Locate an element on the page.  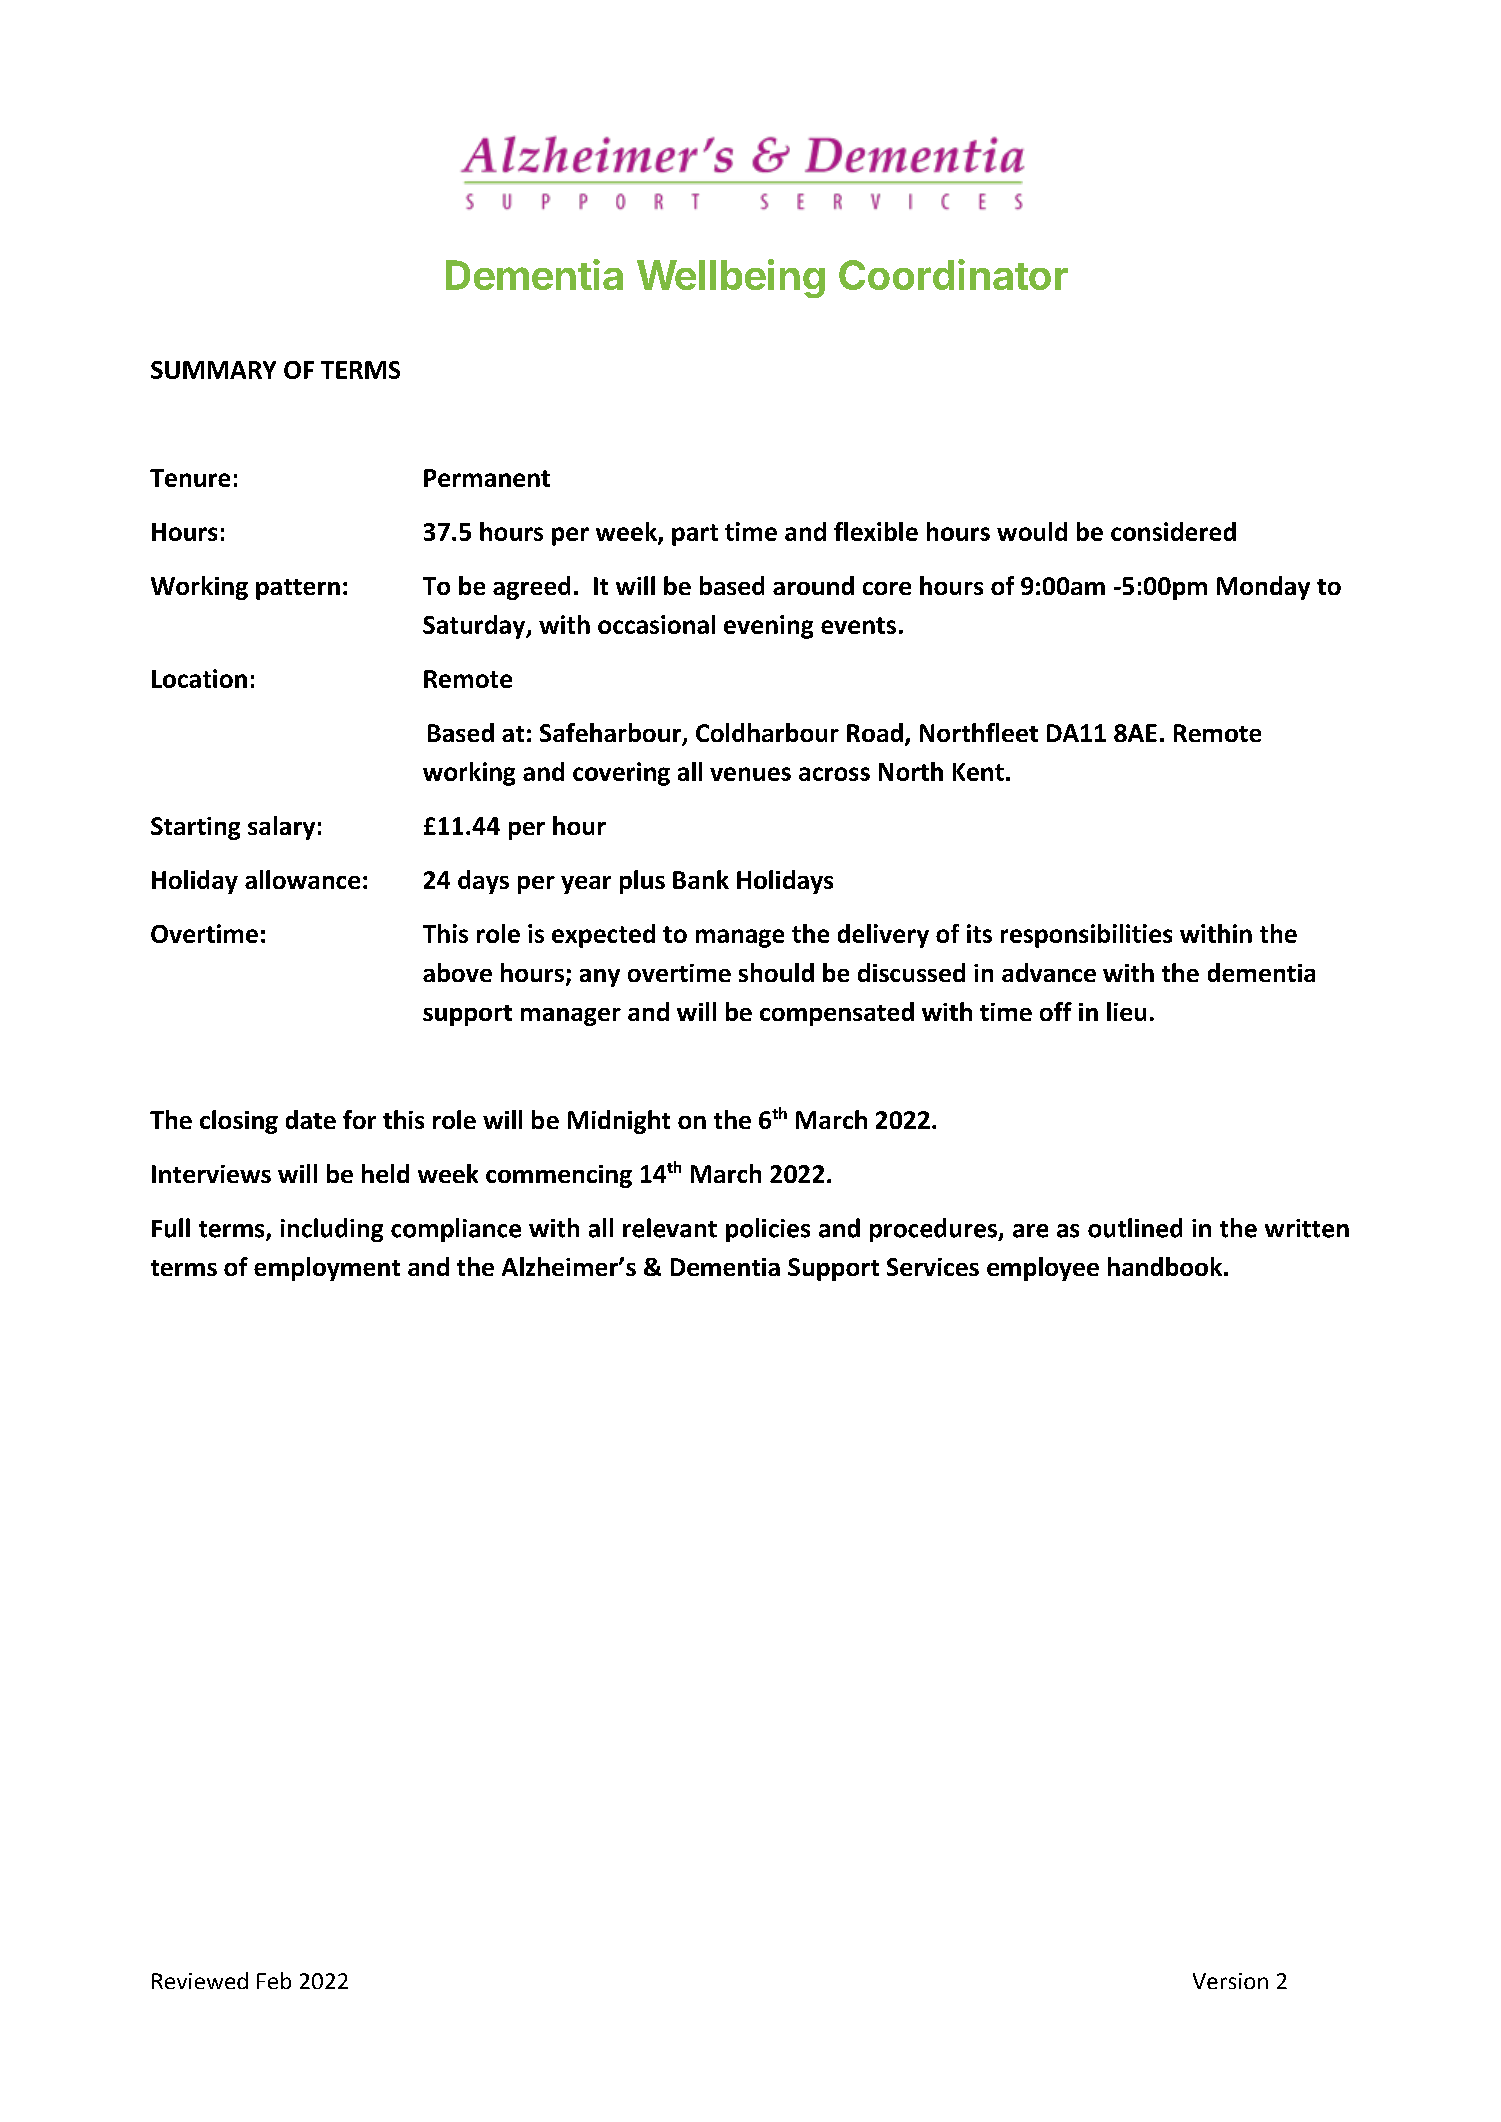
SUMMARY is located at coordinates (213, 370).
